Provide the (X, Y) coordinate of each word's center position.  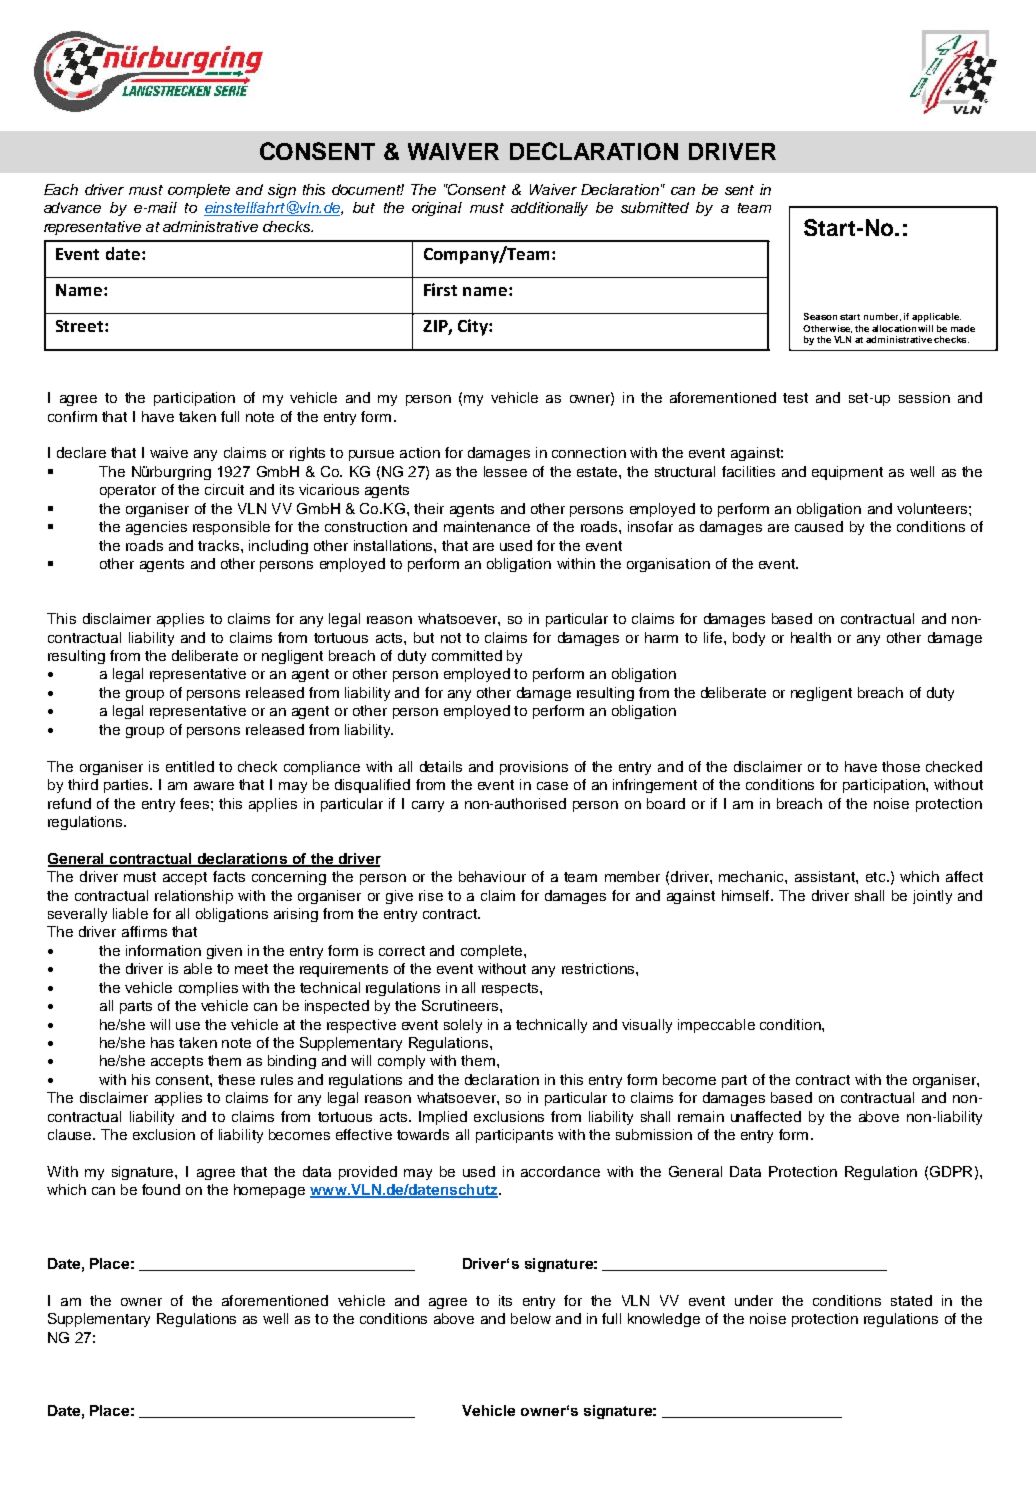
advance (72, 207)
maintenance (487, 526)
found (161, 1189)
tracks (218, 545)
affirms (144, 931)
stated (911, 1300)
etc (877, 877)
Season (820, 316)
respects (511, 989)
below (531, 1318)
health (811, 637)
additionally (549, 209)
